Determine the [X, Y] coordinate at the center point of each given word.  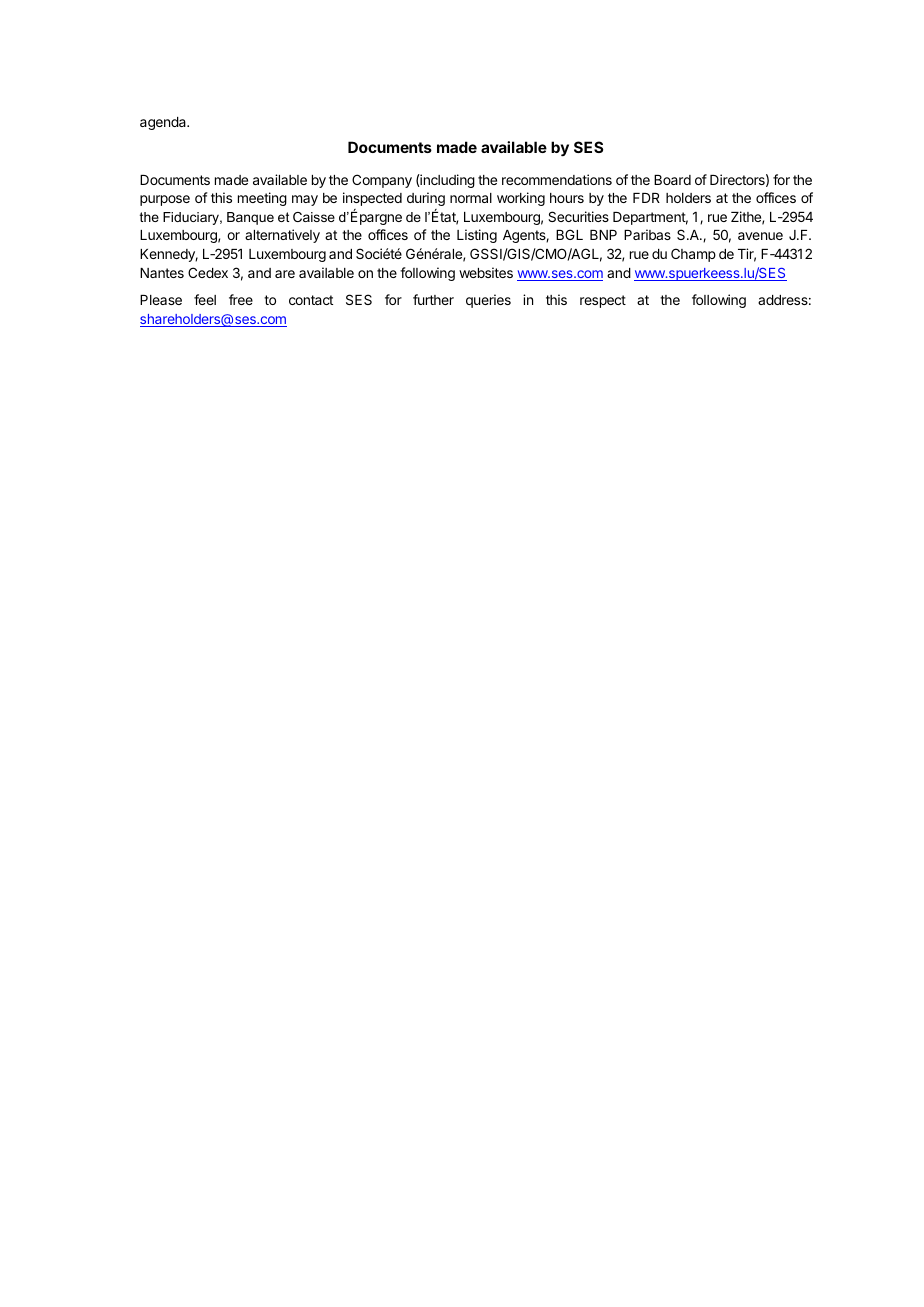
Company [382, 181]
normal [471, 198]
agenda [164, 123]
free [241, 299]
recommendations [557, 179]
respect [603, 301]
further [433, 299]
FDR [646, 198]
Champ [693, 255]
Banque [250, 218]
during [426, 199]
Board [672, 180]
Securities [578, 216]
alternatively [282, 236]
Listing [477, 236]
